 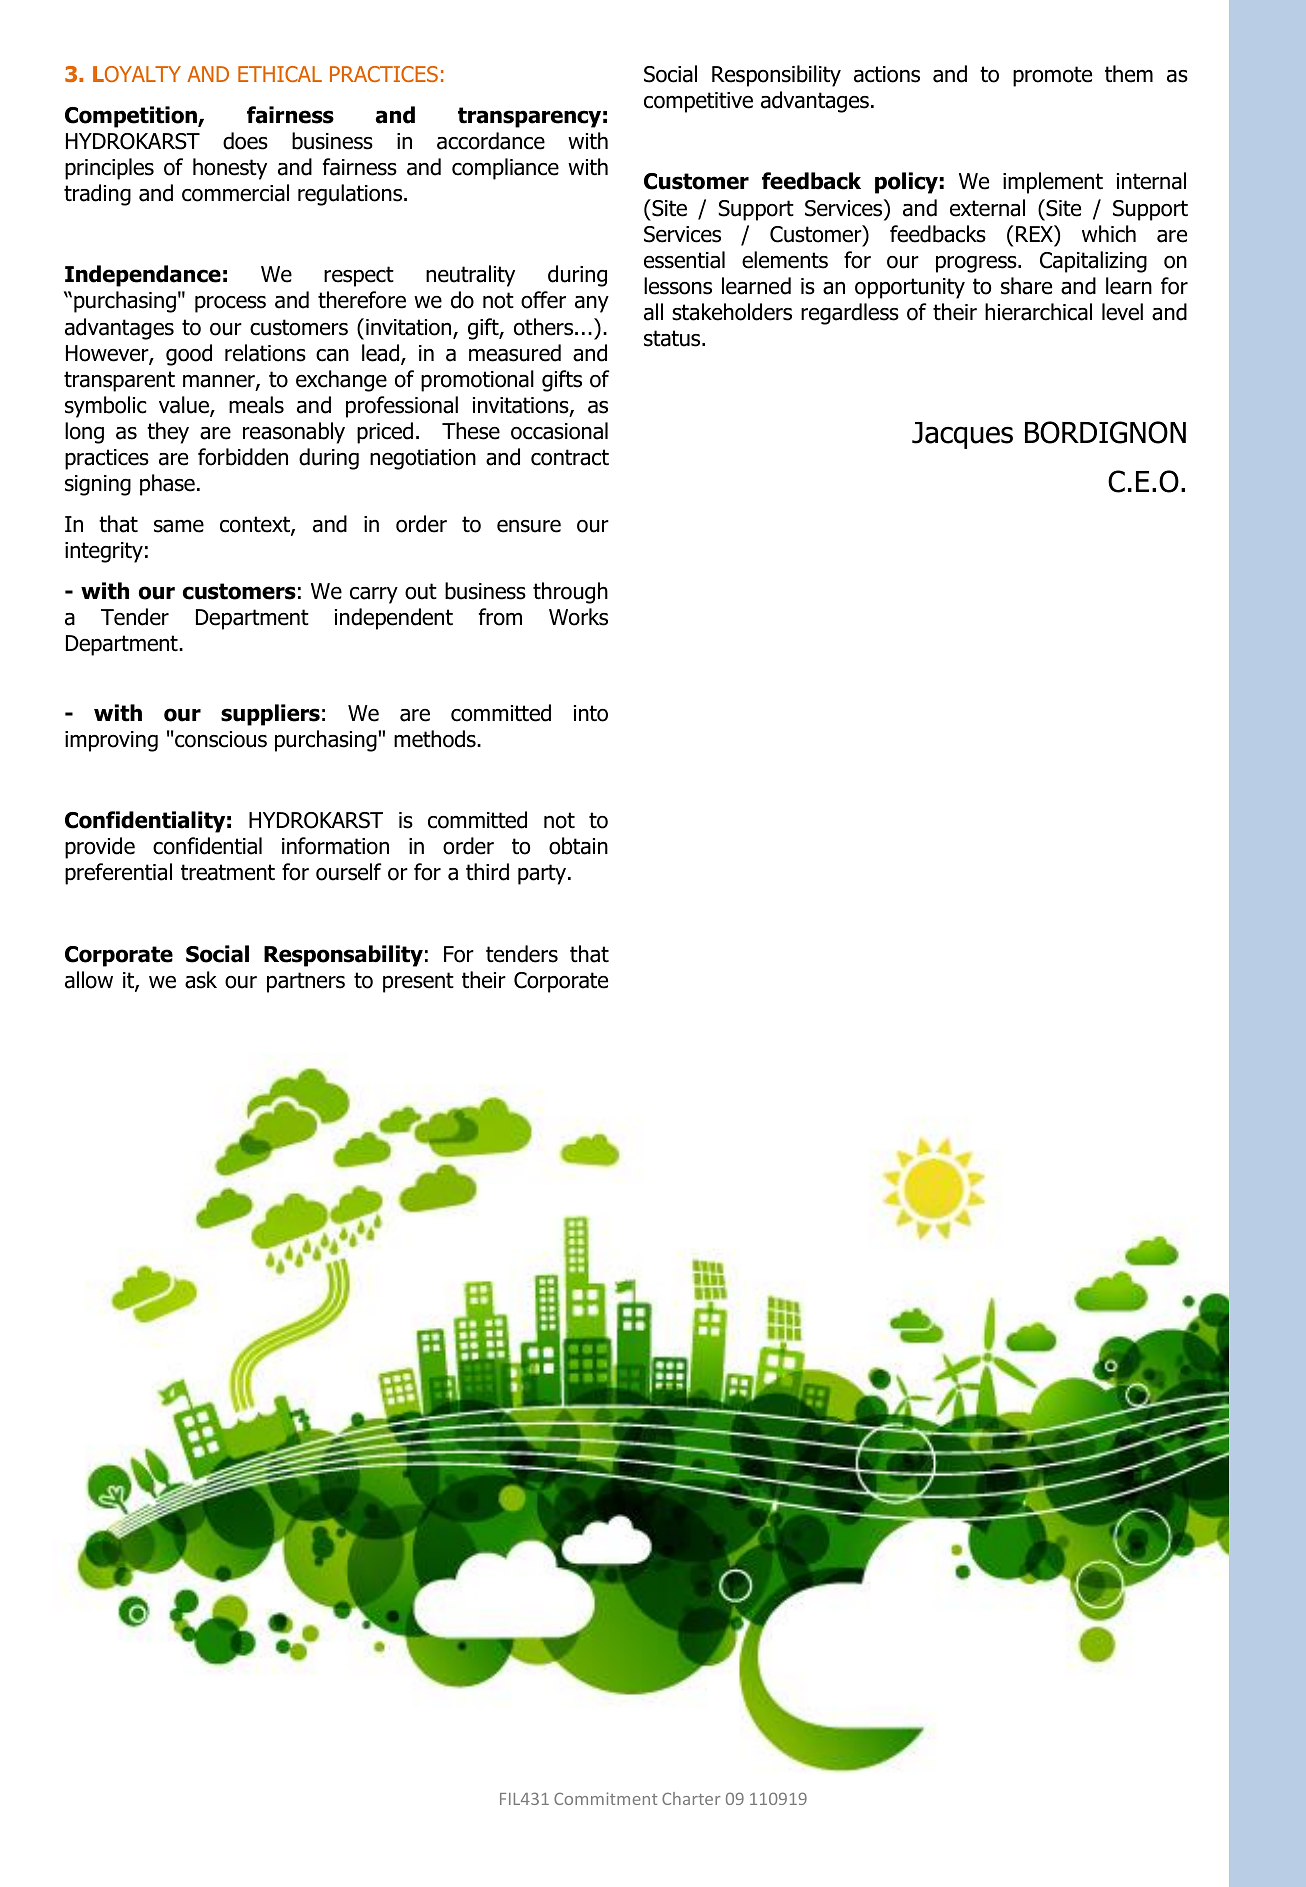 What do you see at coordinates (1052, 76) in the screenshot?
I see `promote` at bounding box center [1052, 76].
